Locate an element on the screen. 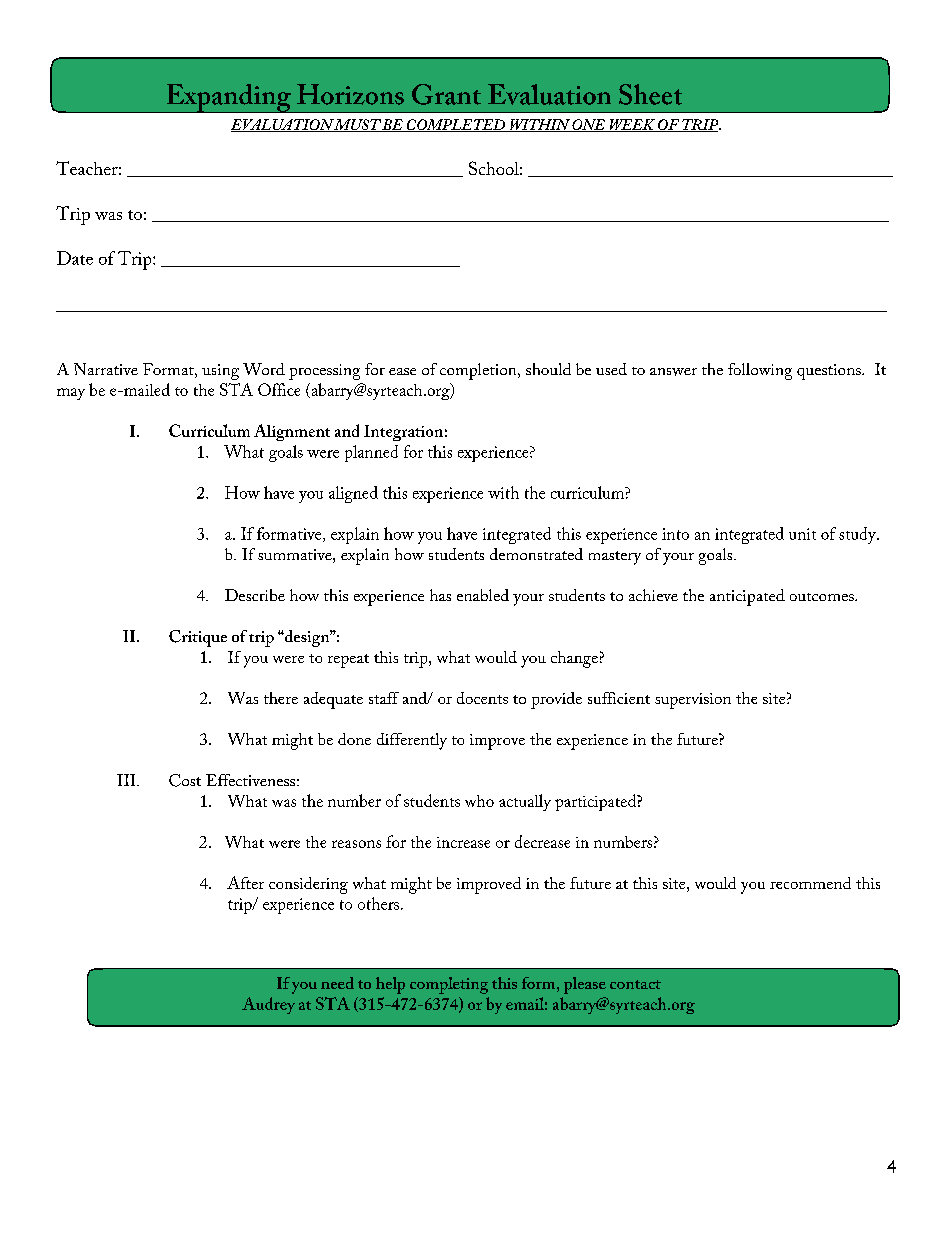 Image resolution: width=952 pixels, height=1233 pixels. supervision is located at coordinates (693, 701).
